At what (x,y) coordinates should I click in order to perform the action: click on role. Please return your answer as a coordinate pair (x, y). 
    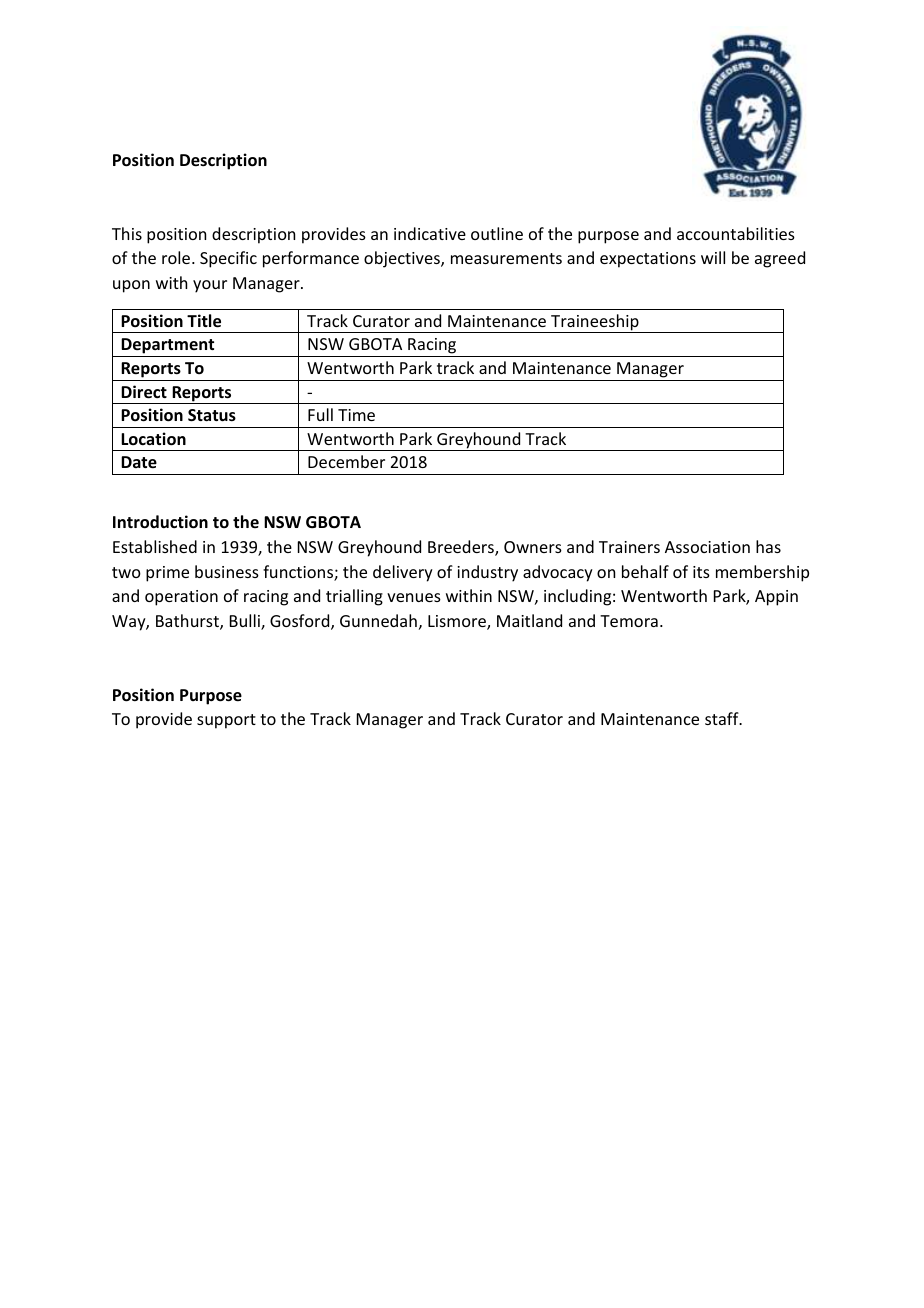
    Looking at the image, I should click on (177, 257).
